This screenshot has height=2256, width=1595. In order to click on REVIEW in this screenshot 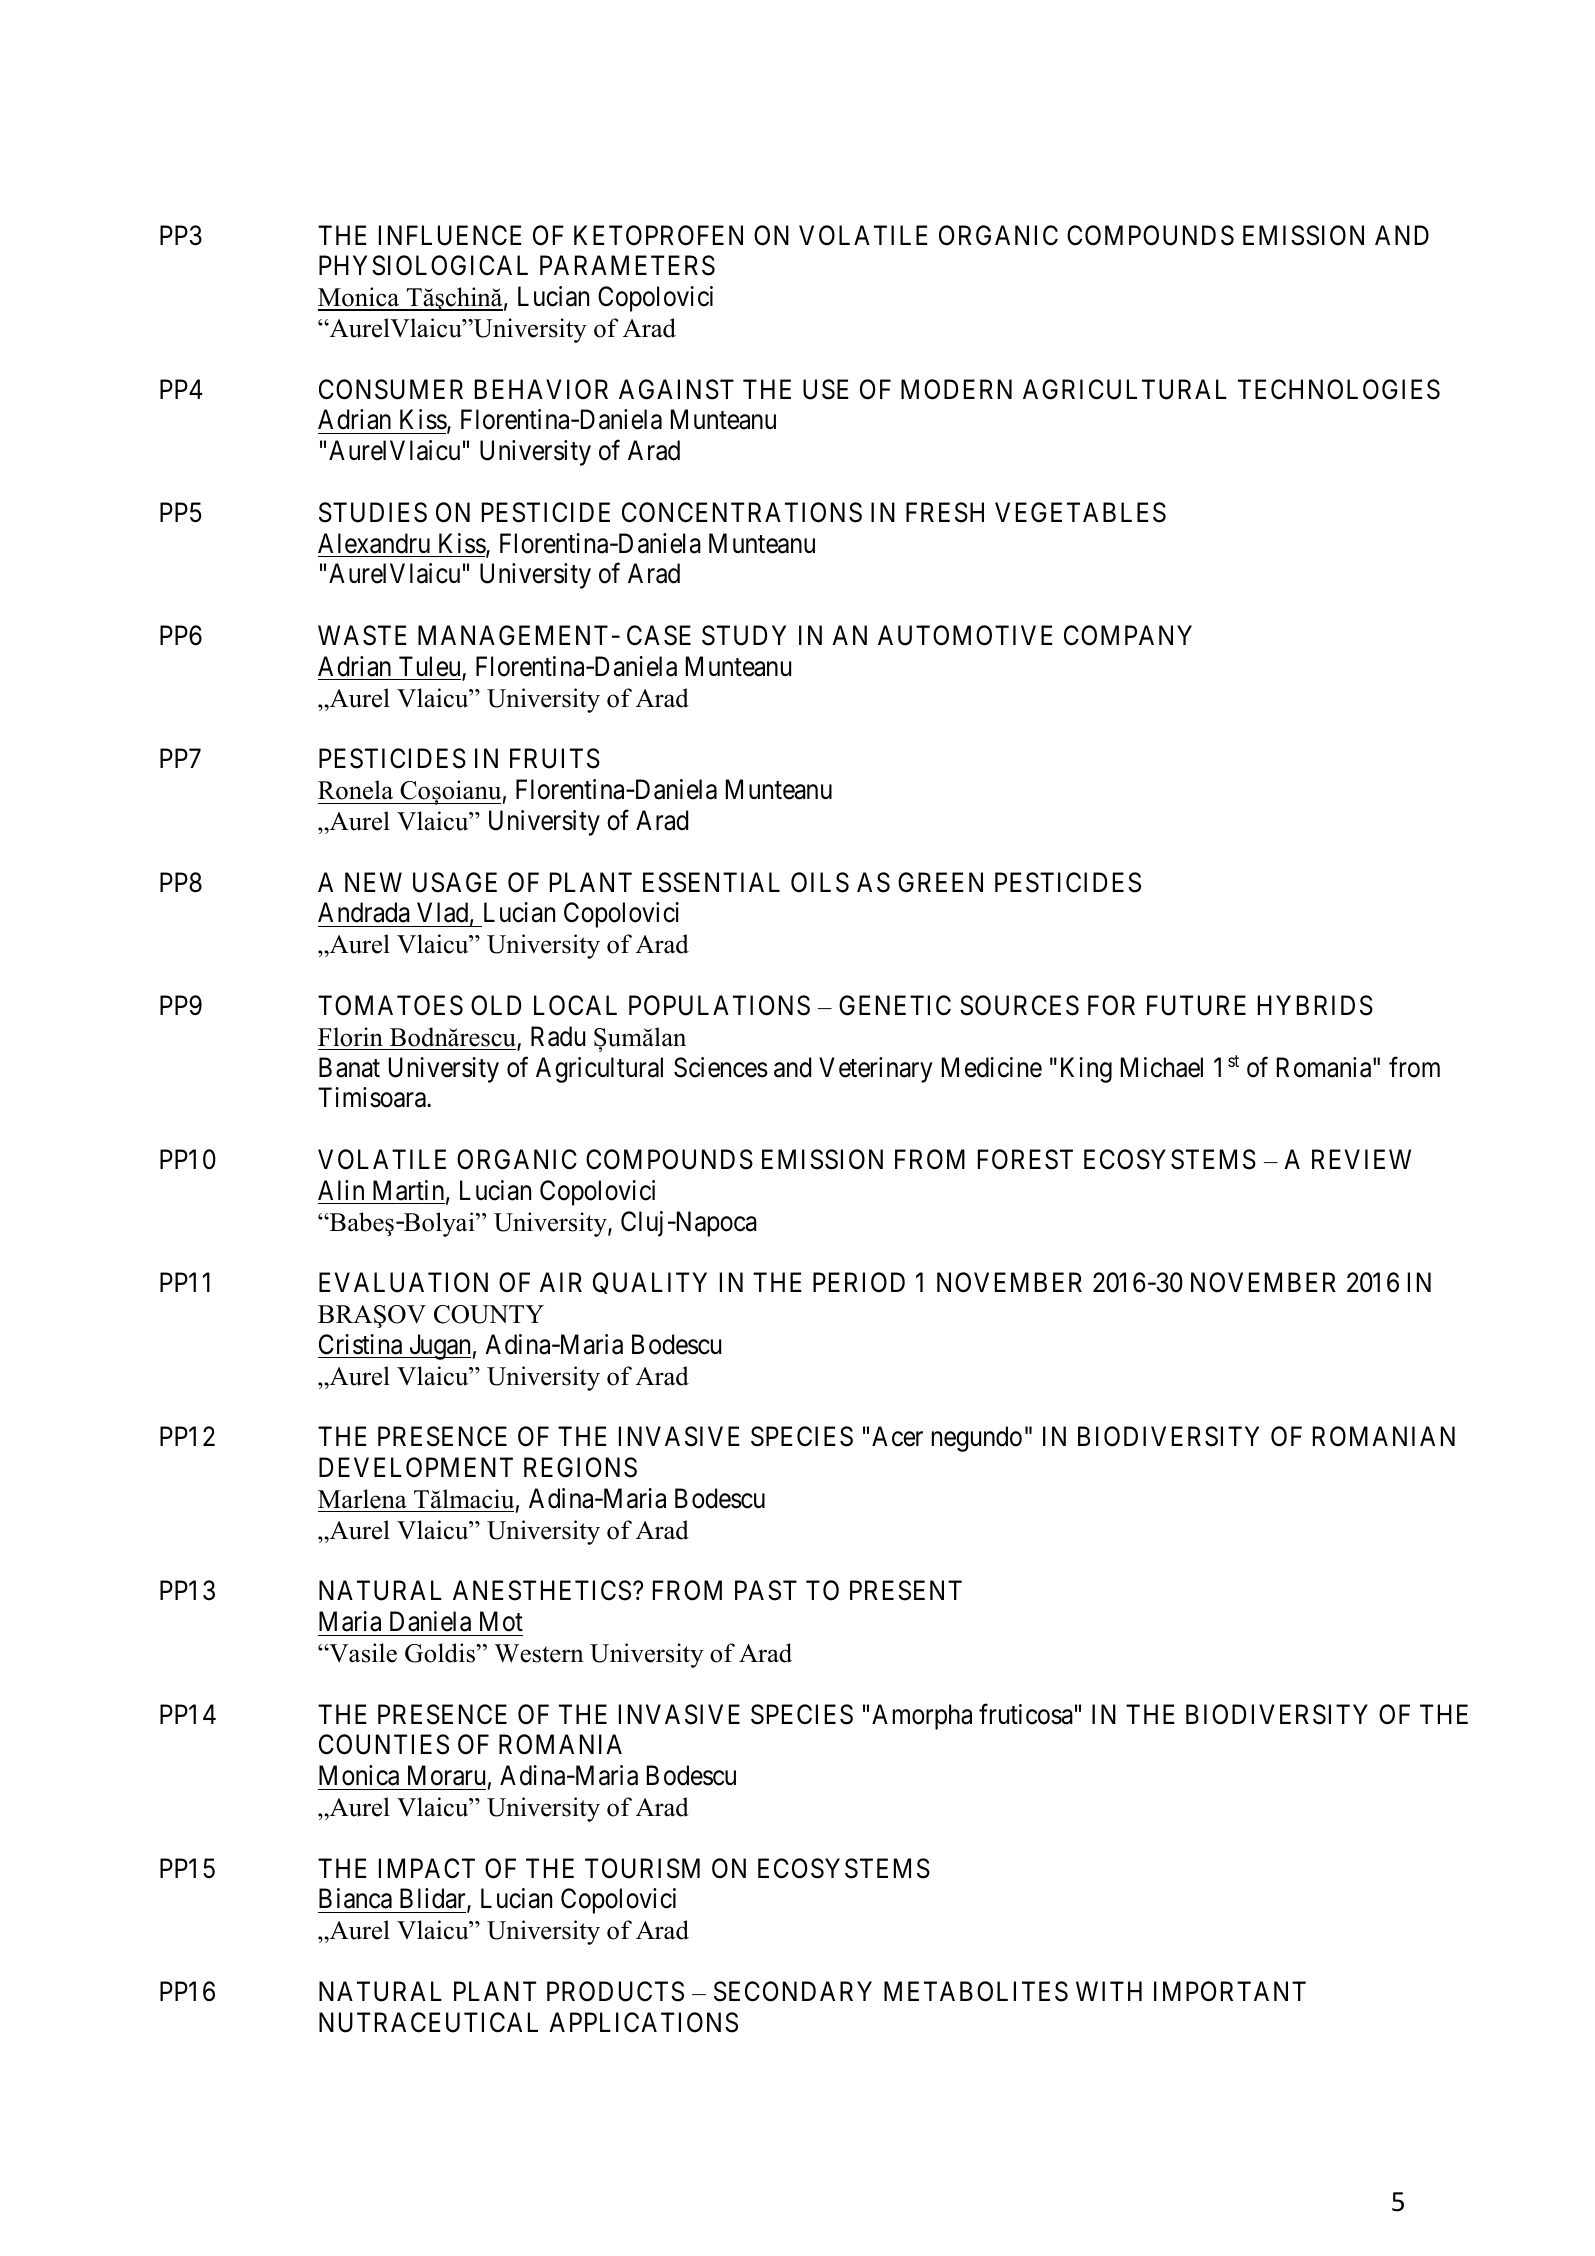, I will do `click(1361, 1159)`.
